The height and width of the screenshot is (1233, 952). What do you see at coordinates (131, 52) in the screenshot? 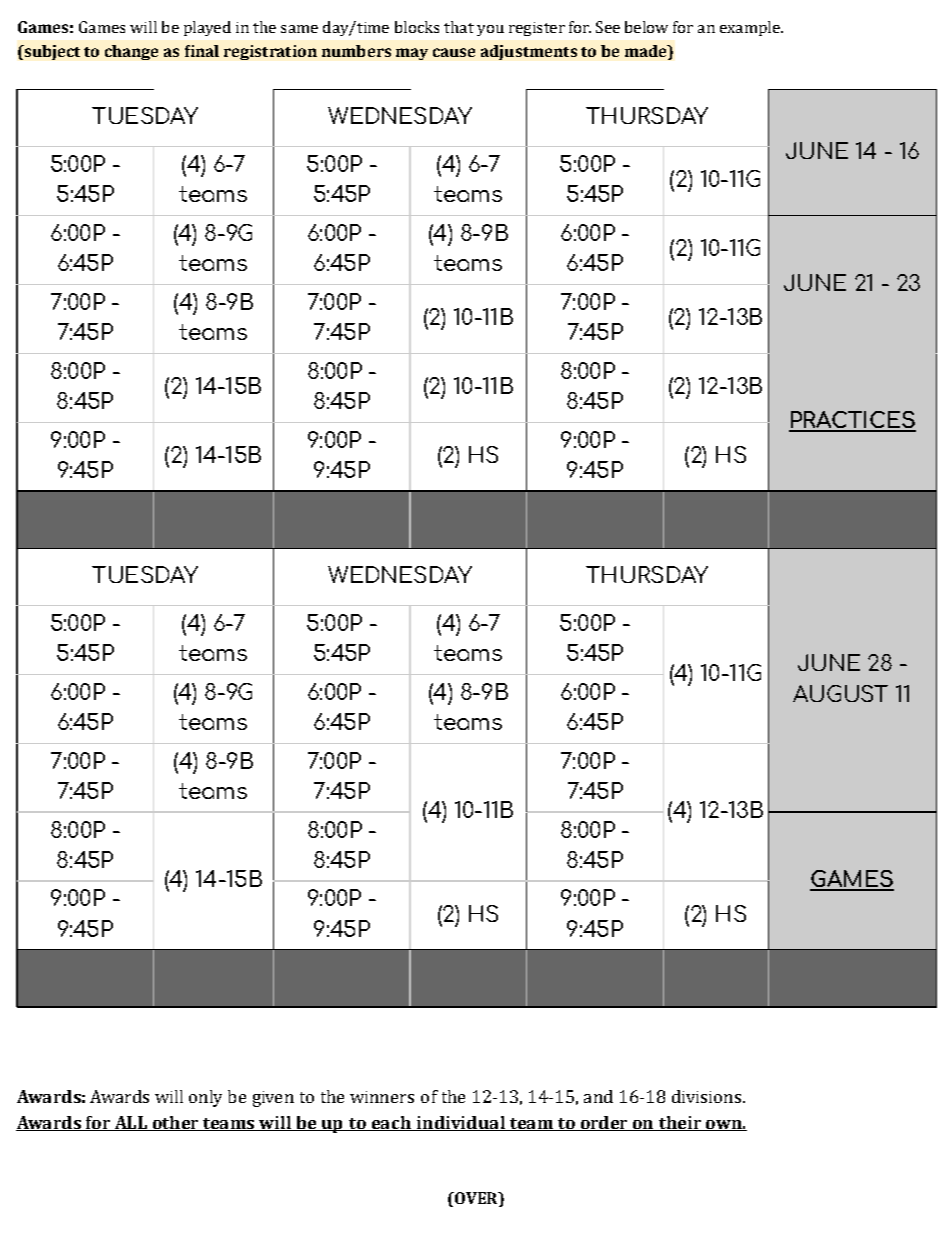
I see `change` at bounding box center [131, 52].
